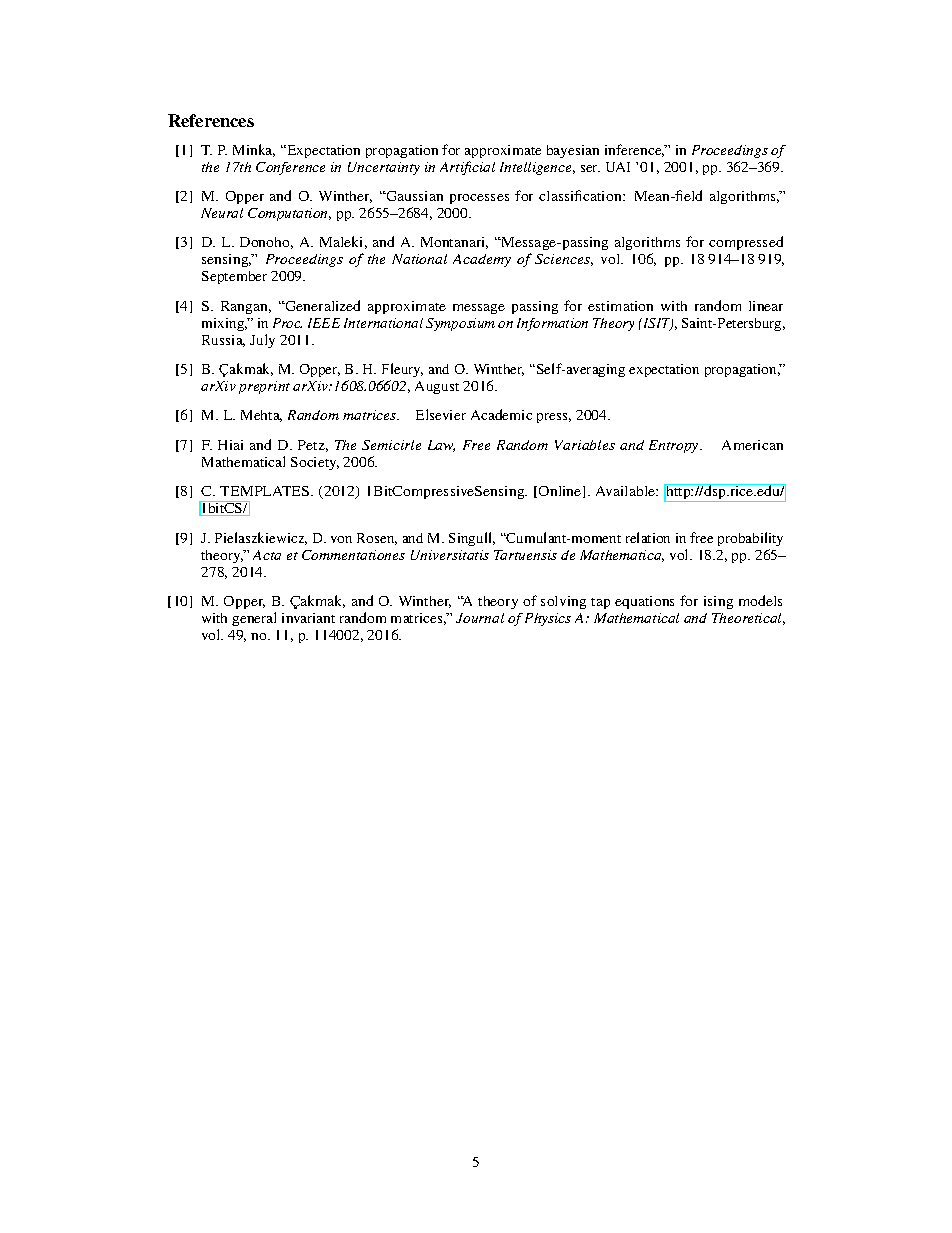 The height and width of the screenshot is (1233, 952). Describe the element at coordinates (308, 618) in the screenshot. I see `invariant` at that location.
